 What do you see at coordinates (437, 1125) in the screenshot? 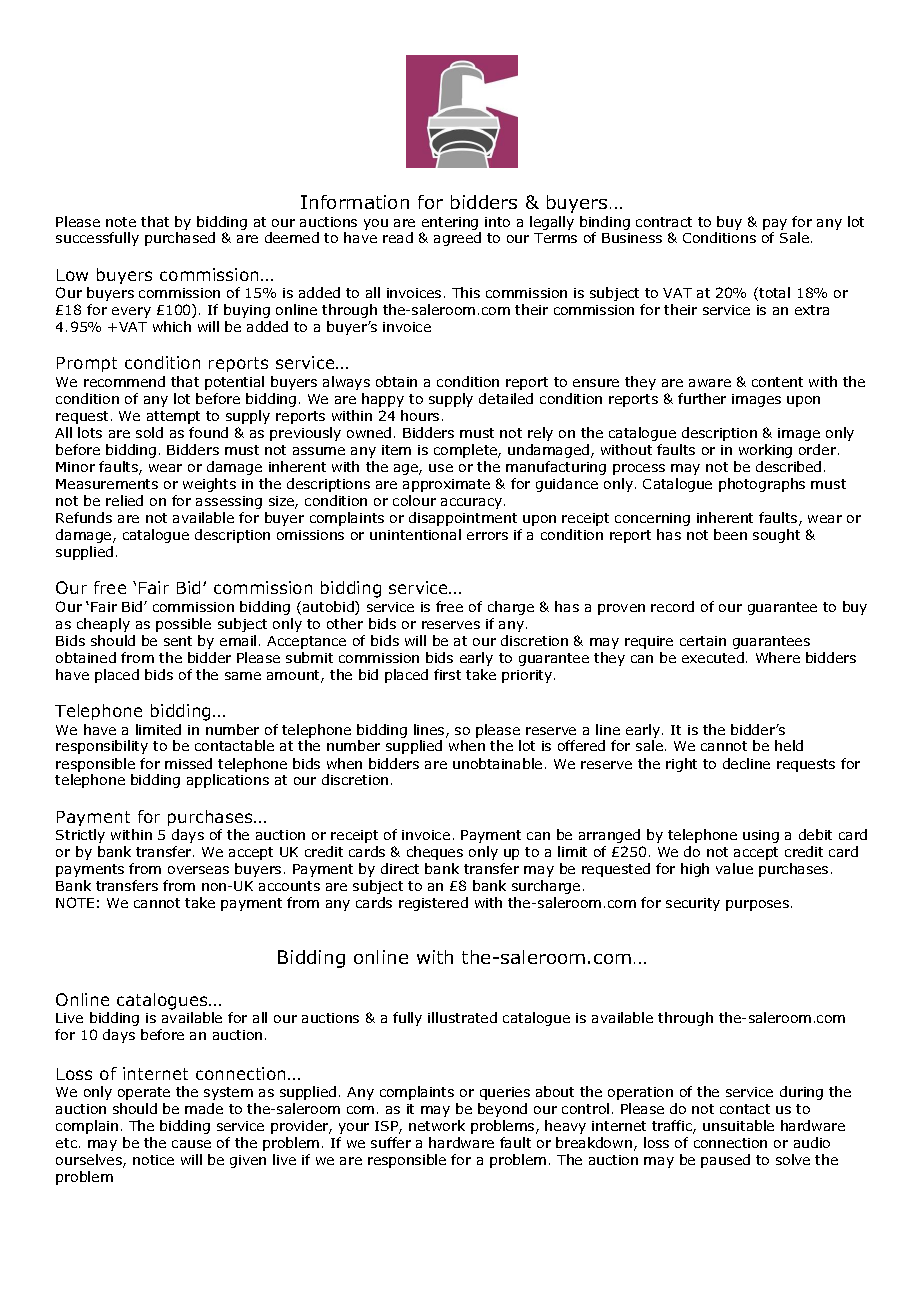
I see `network` at bounding box center [437, 1125].
